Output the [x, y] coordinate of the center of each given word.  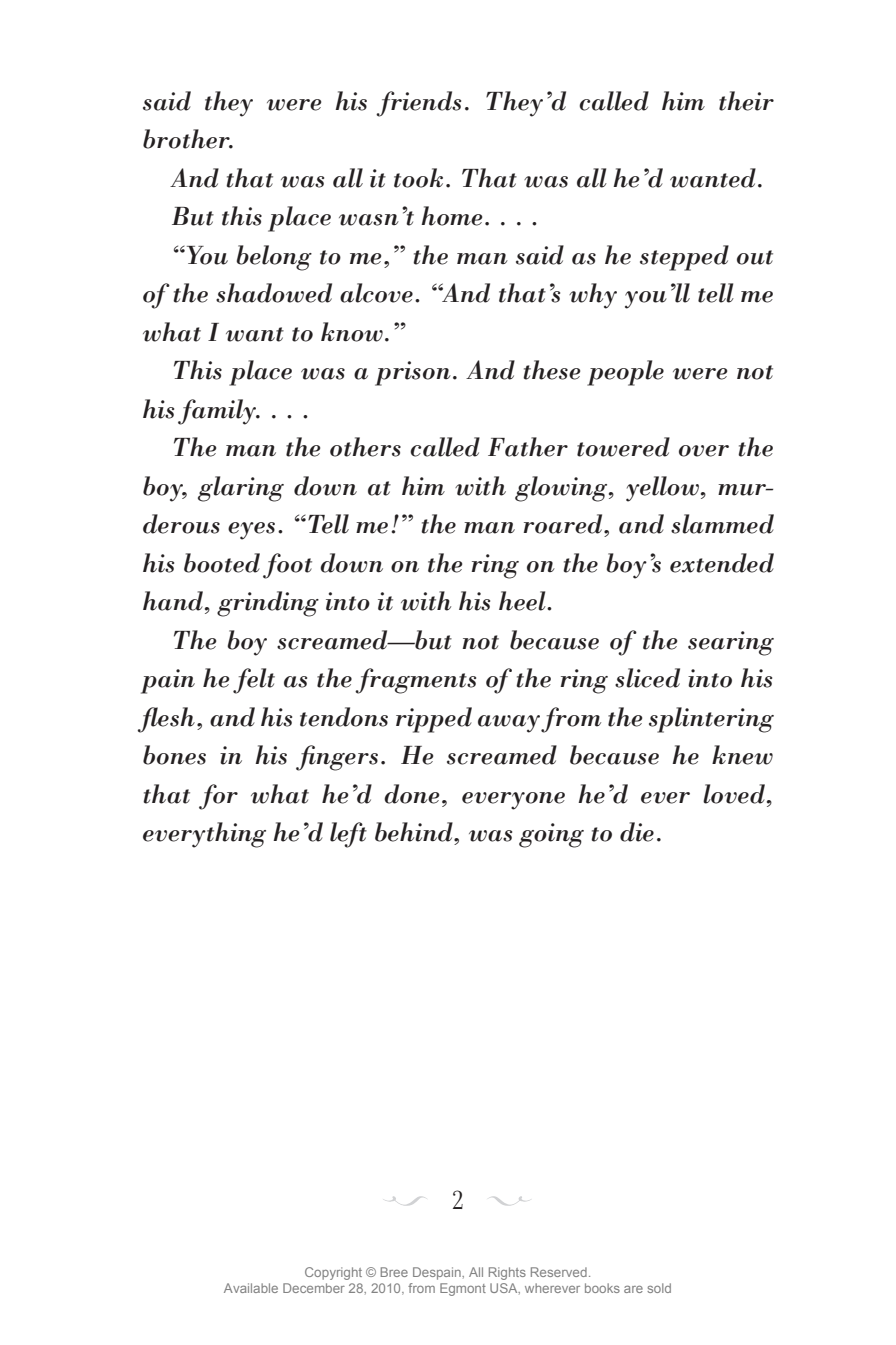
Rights [507, 1273]
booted [222, 563]
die [637, 832]
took [418, 178]
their [746, 101]
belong [274, 258]
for [218, 797]
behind [415, 832]
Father [528, 447]
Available [251, 1288]
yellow [662, 489]
